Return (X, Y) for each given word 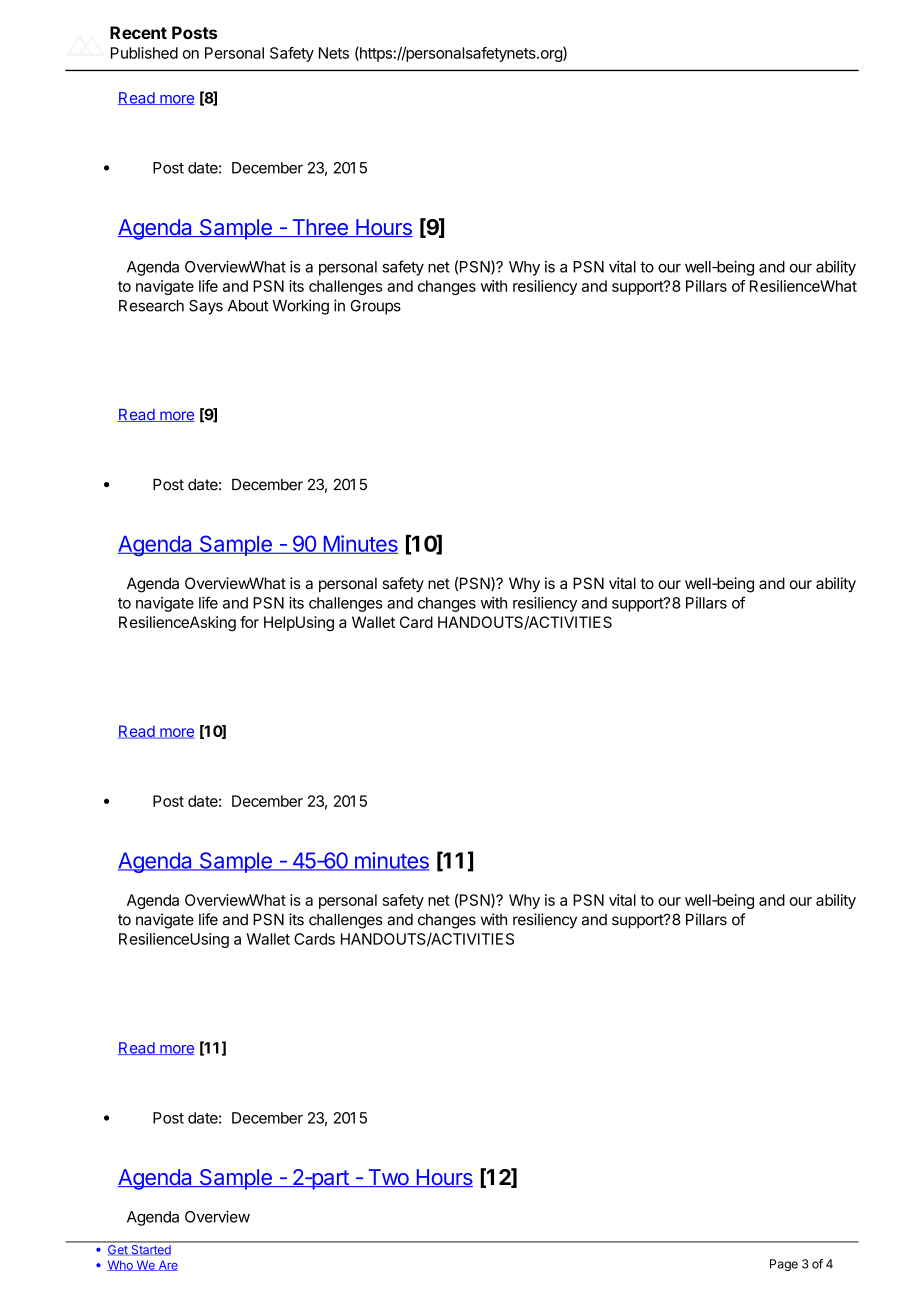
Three (320, 228)
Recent (138, 32)
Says (206, 307)
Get (118, 1249)
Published (144, 53)
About (248, 306)
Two (388, 1178)
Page (784, 1265)
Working (300, 307)
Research (151, 306)
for (249, 622)
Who (121, 1265)
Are (167, 1265)
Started (151, 1249)
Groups (376, 307)
